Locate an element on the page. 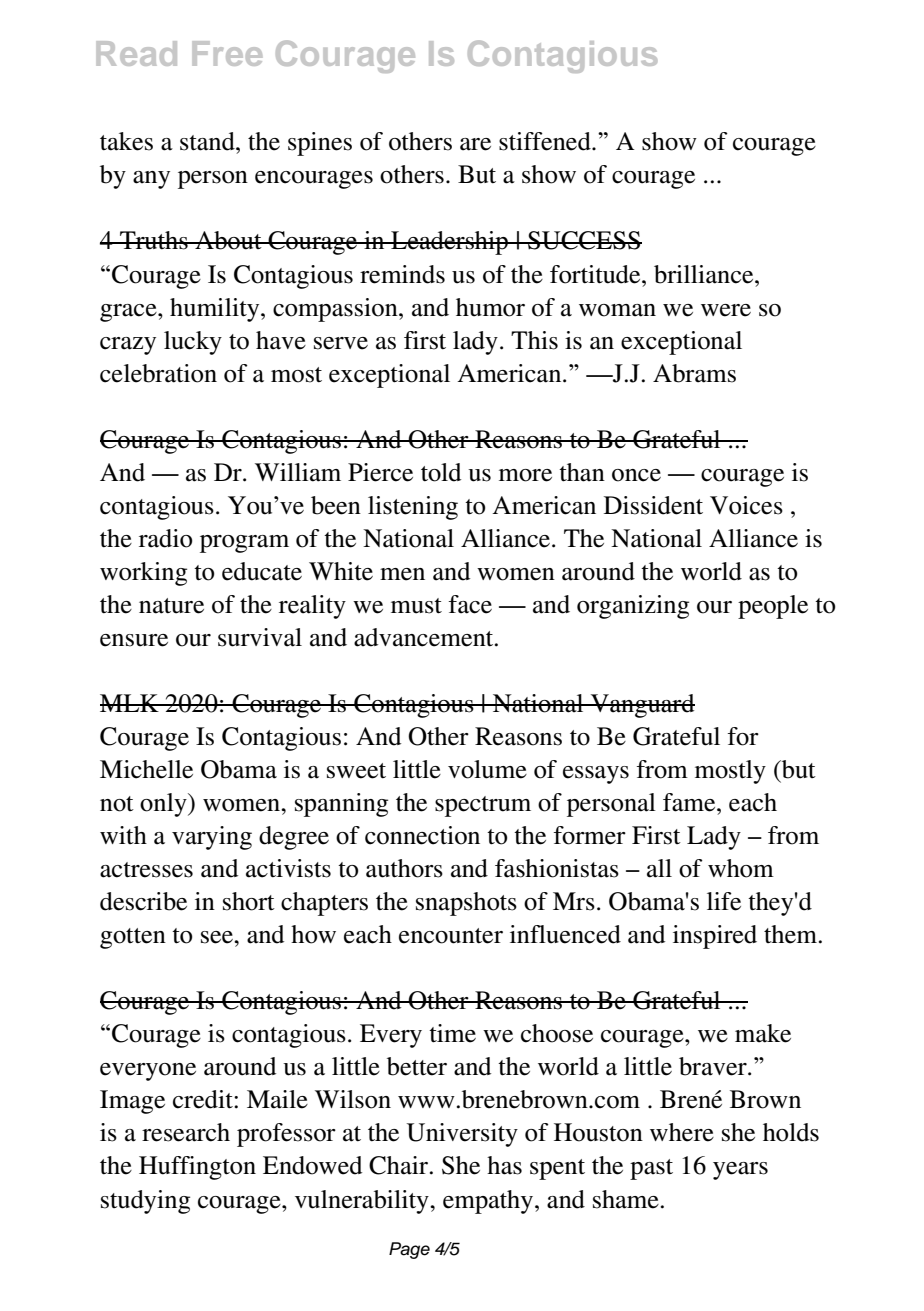  advancement is located at coordinates (425, 637).
